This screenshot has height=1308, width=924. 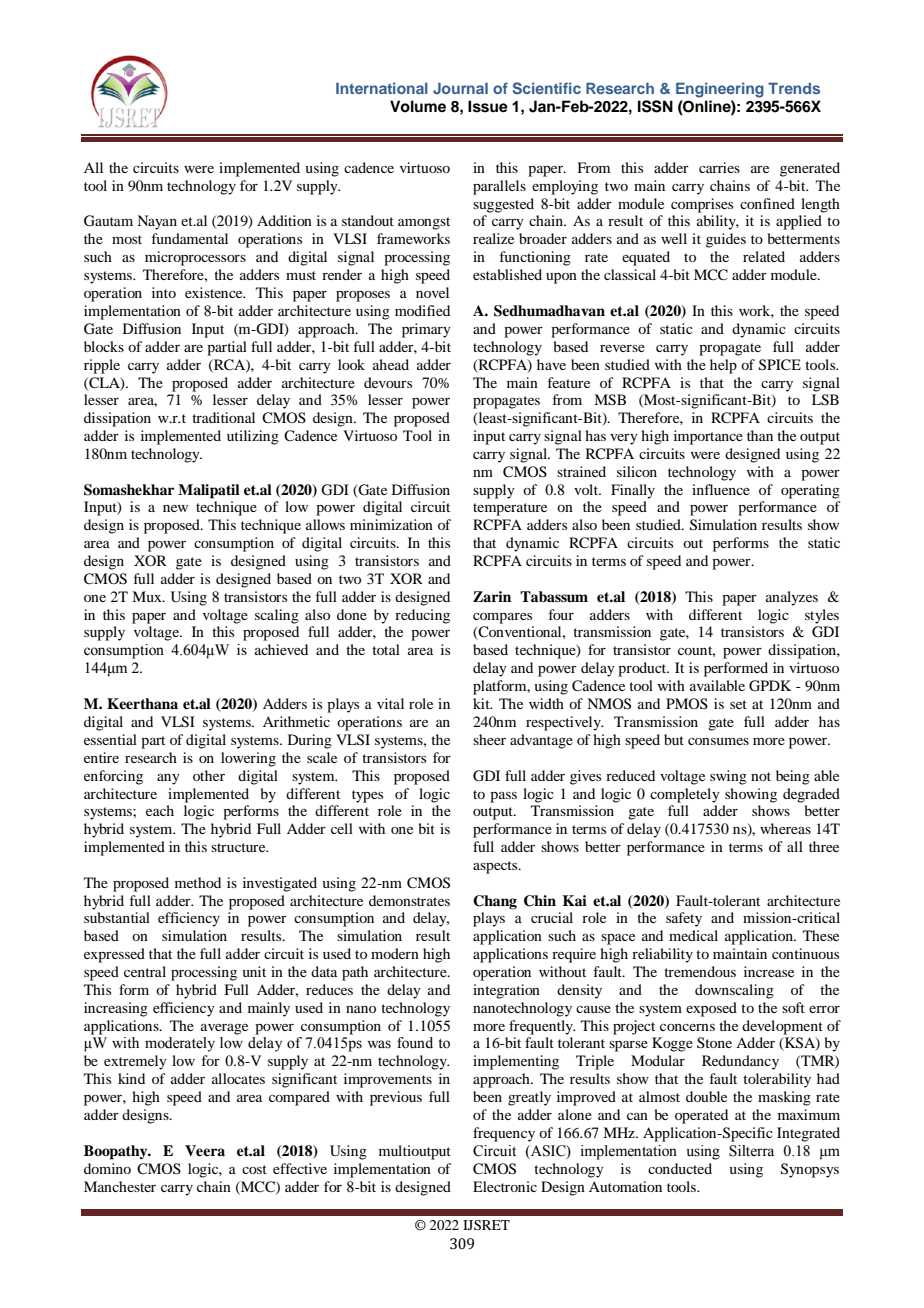 I want to click on new, so click(x=175, y=508).
